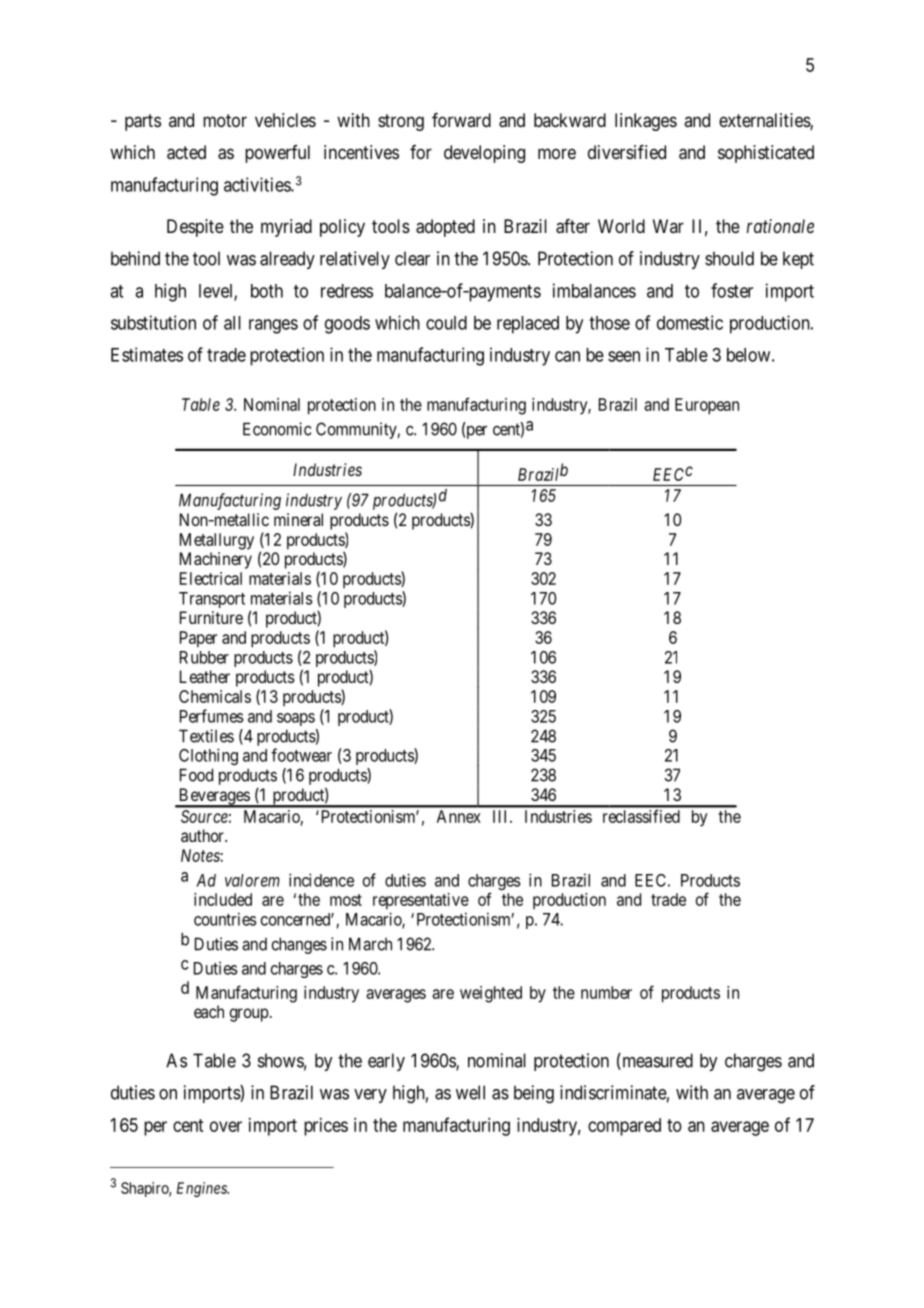  What do you see at coordinates (470, 1092) in the page?
I see `well` at bounding box center [470, 1092].
